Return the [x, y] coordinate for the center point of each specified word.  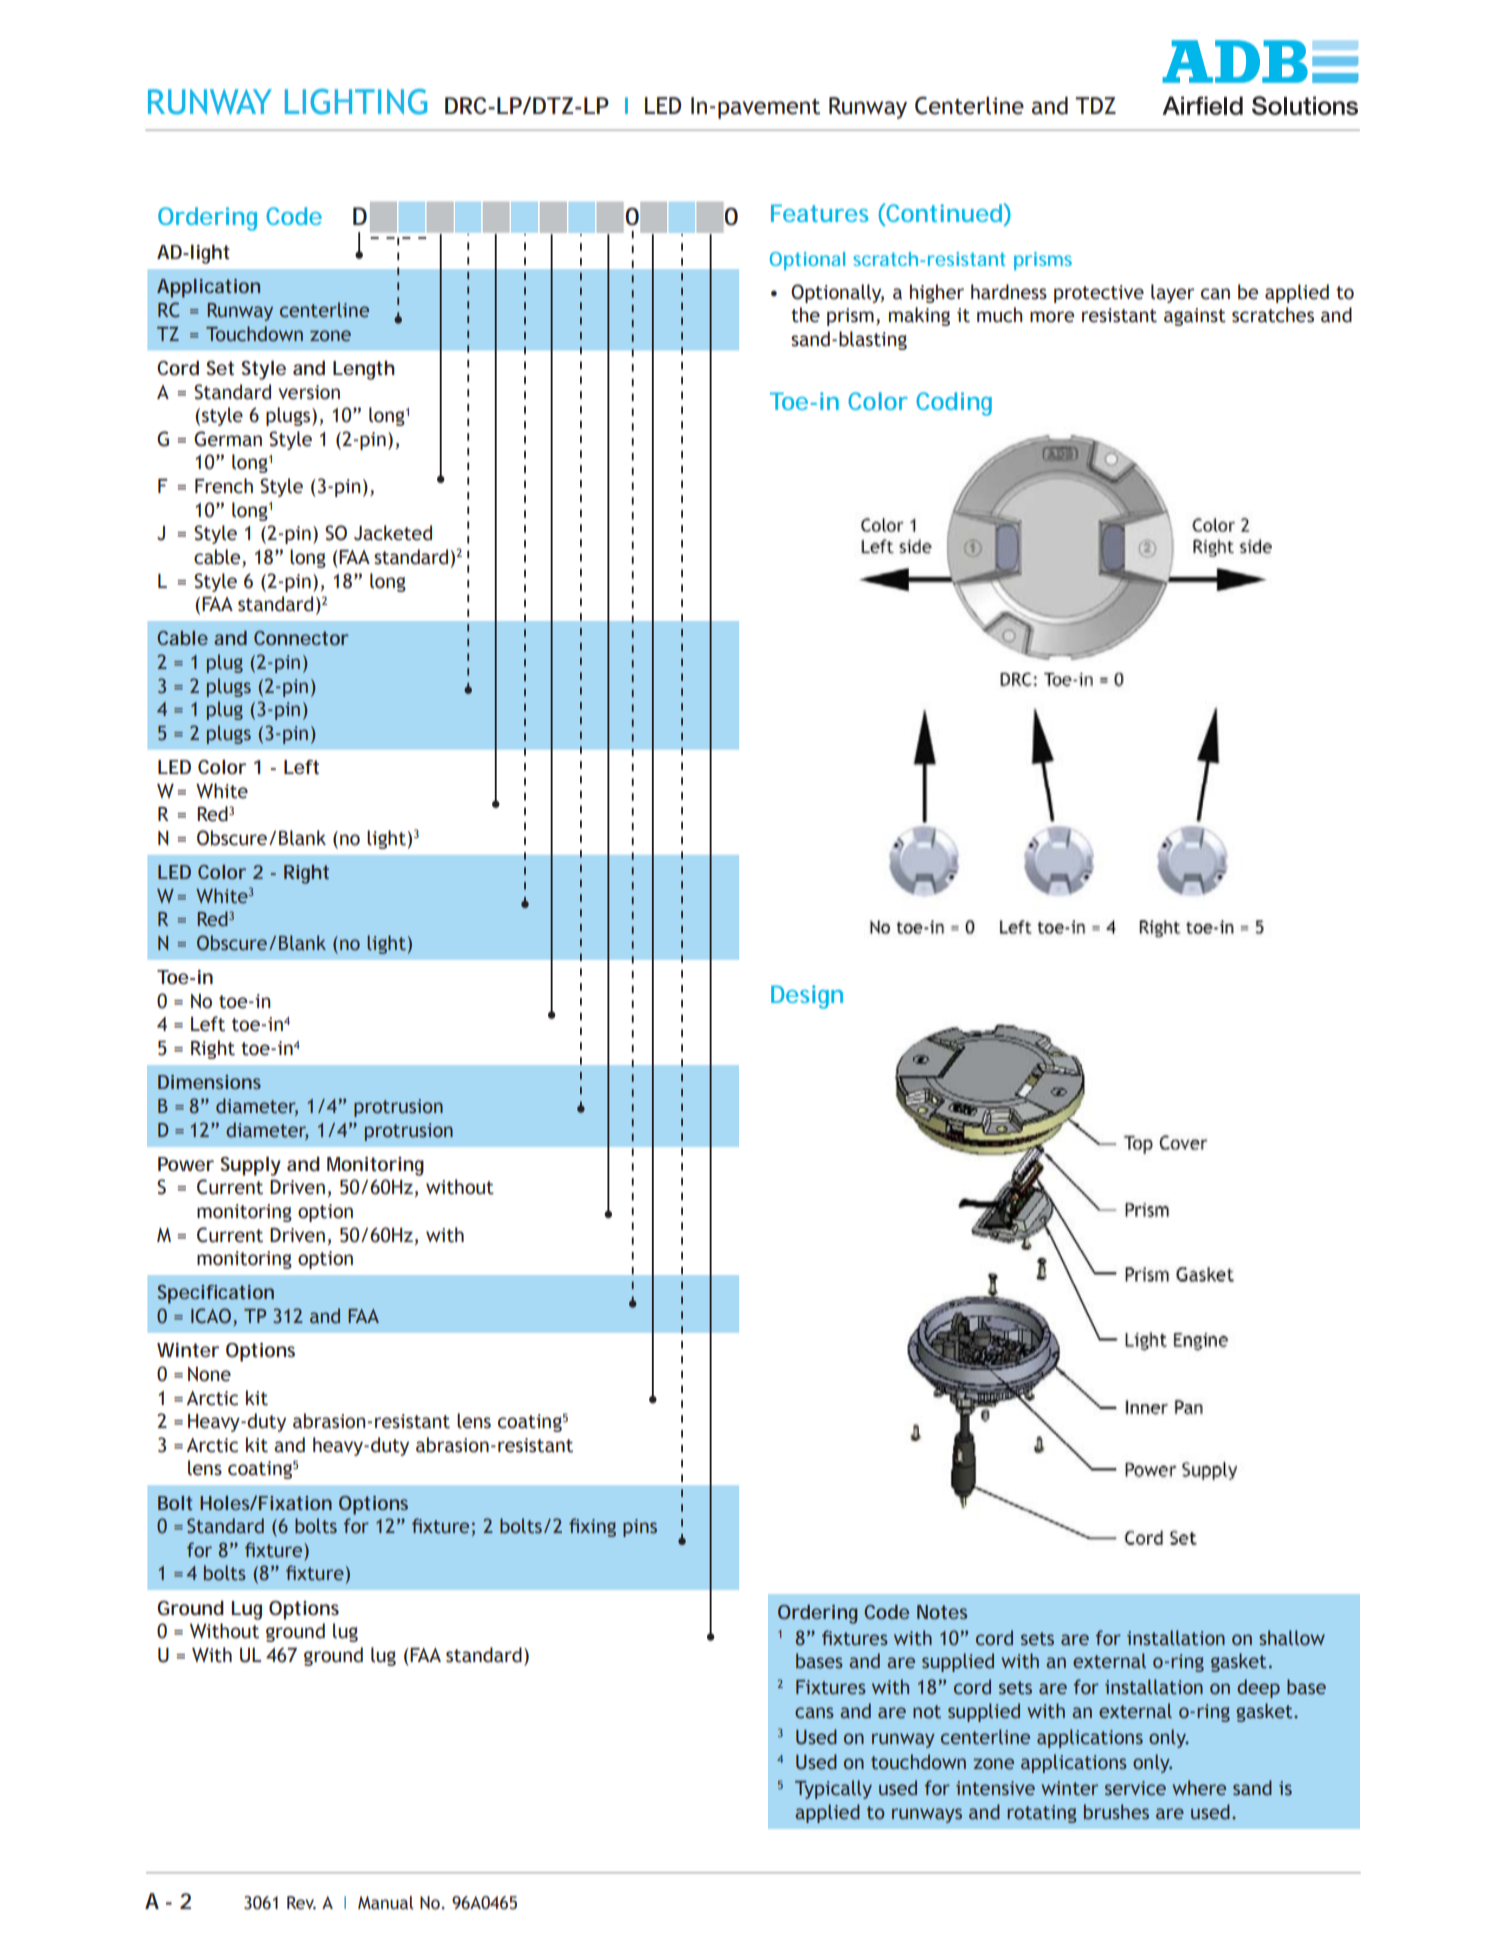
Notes [942, 1612]
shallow [1292, 1638]
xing [598, 1528]
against [1195, 317]
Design [807, 997]
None [209, 1374]
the [805, 315]
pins [640, 1528]
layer [1172, 293]
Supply [250, 1166]
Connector [301, 638]
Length [364, 370]
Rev [301, 1903]
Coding [954, 404]
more [1052, 317]
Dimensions [209, 1082]
